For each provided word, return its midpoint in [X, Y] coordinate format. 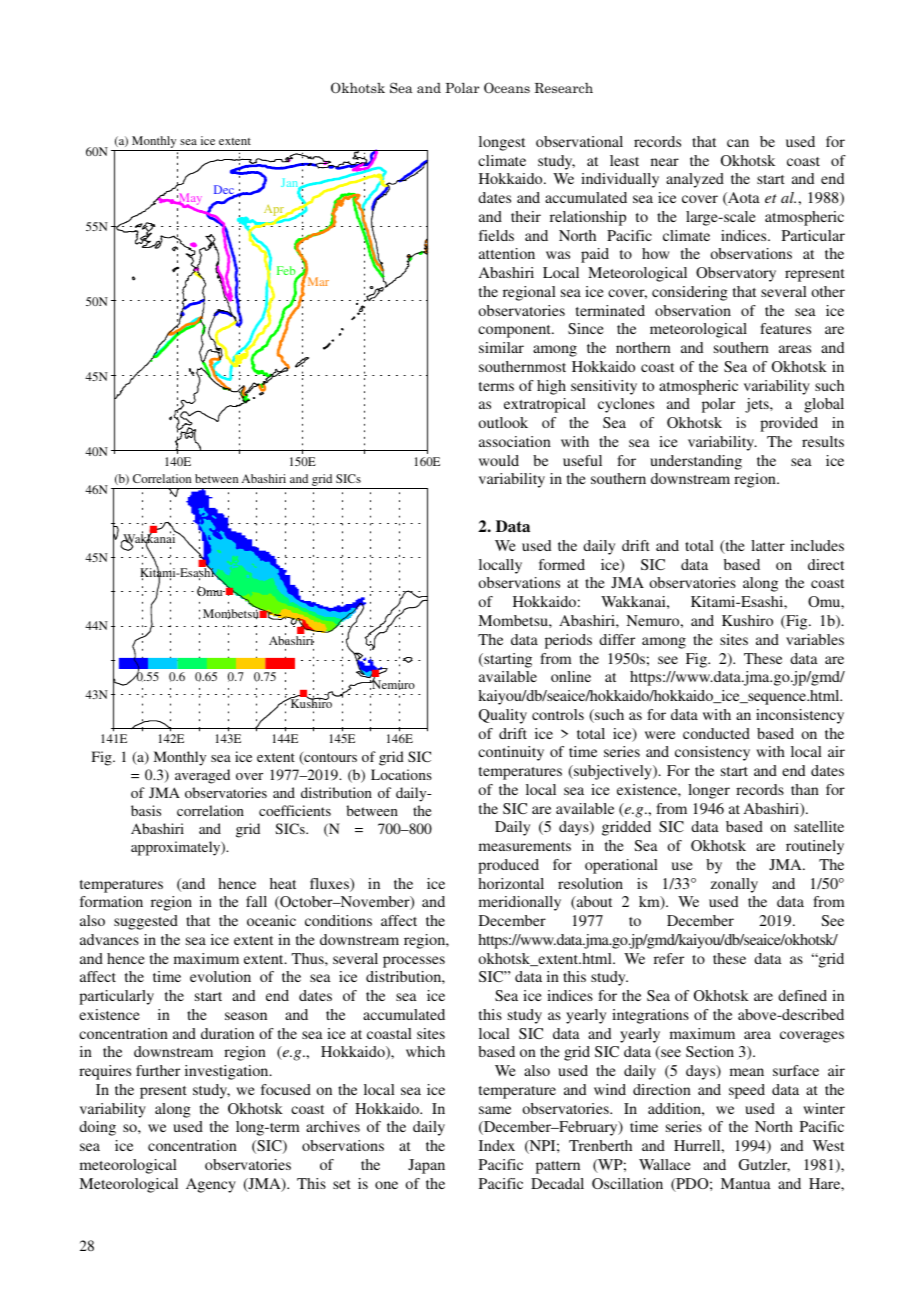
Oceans [507, 88]
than [805, 789]
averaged [202, 776]
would [499, 460]
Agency [211, 1185]
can [738, 143]
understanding [696, 462]
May [189, 200]
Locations [401, 774]
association [515, 441]
